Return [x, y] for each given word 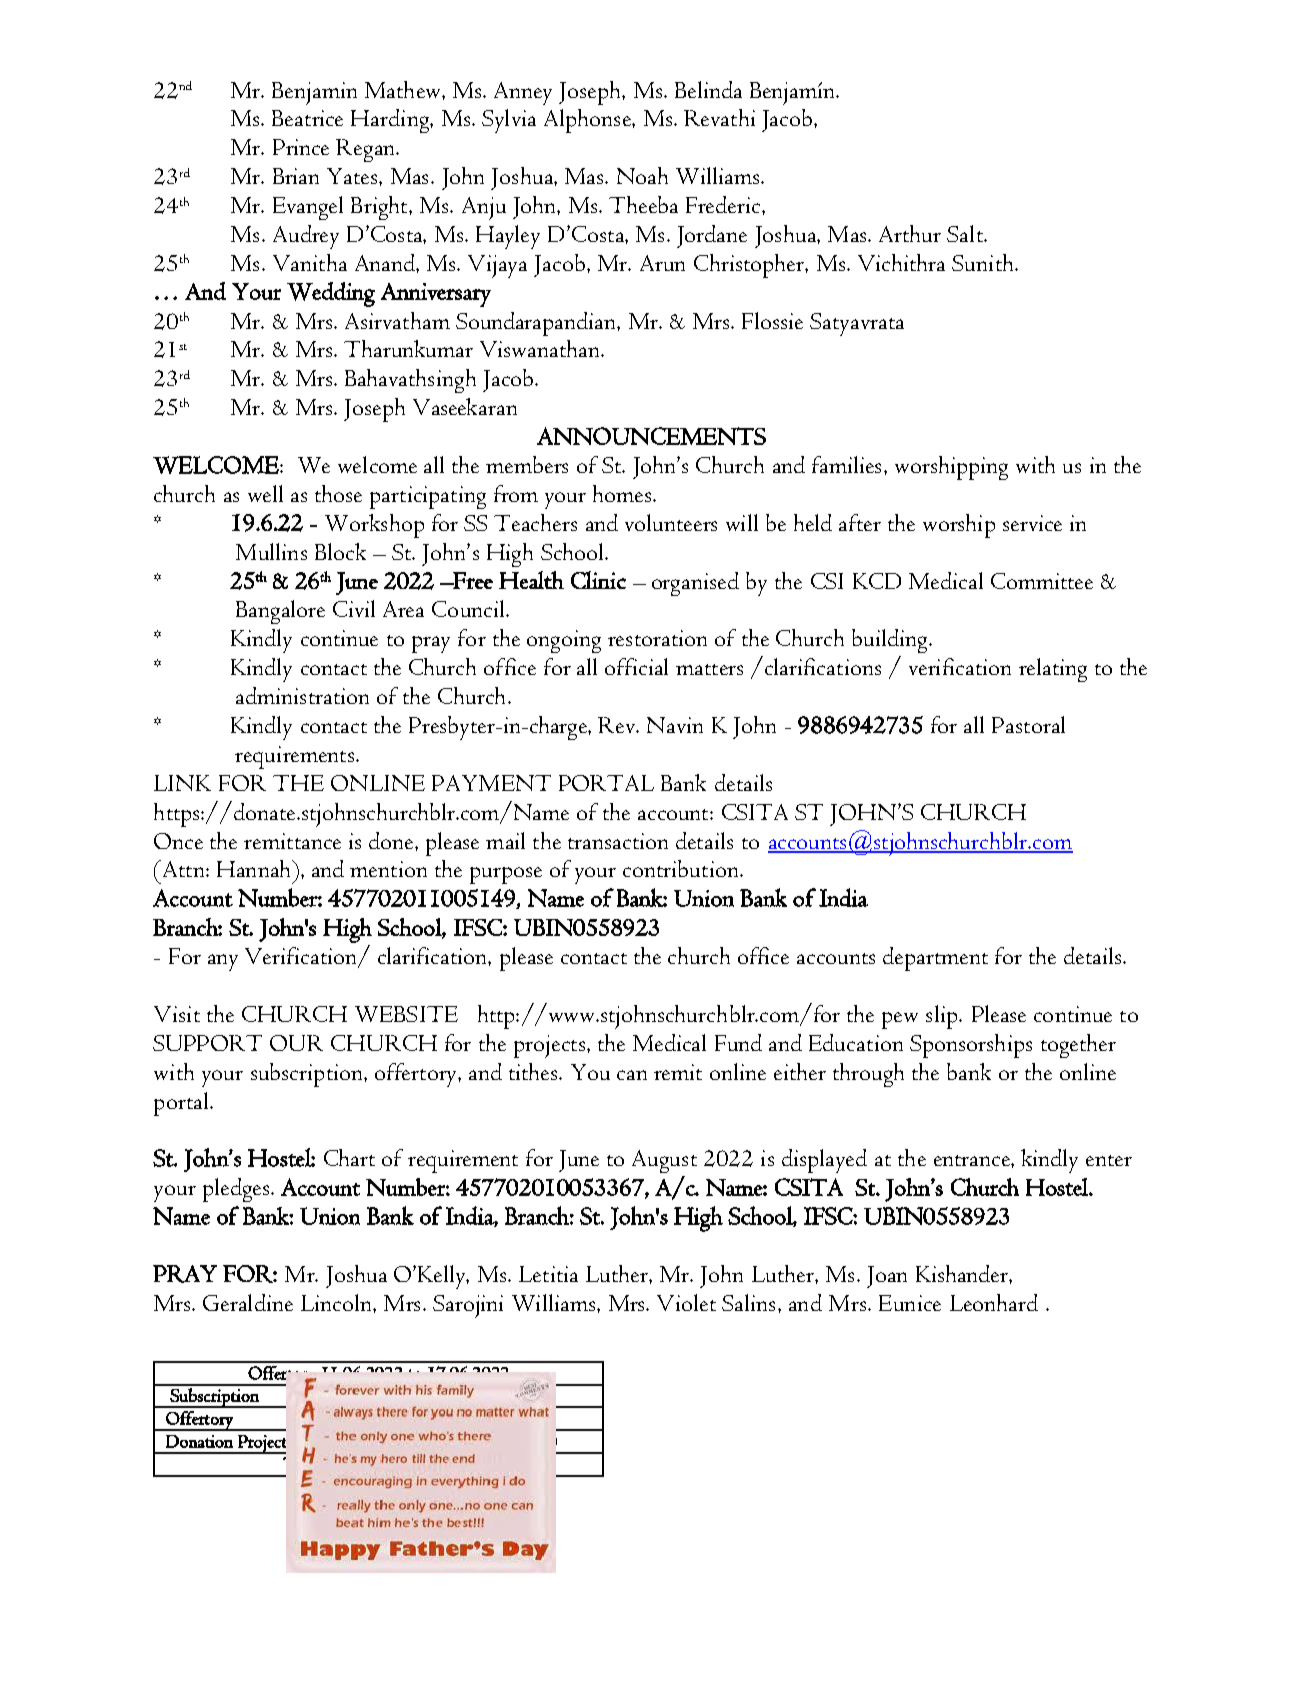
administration [302, 695]
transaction [618, 841]
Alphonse [588, 121]
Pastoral [1028, 724]
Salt [966, 233]
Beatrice [307, 118]
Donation [199, 1441]
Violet [686, 1302]
